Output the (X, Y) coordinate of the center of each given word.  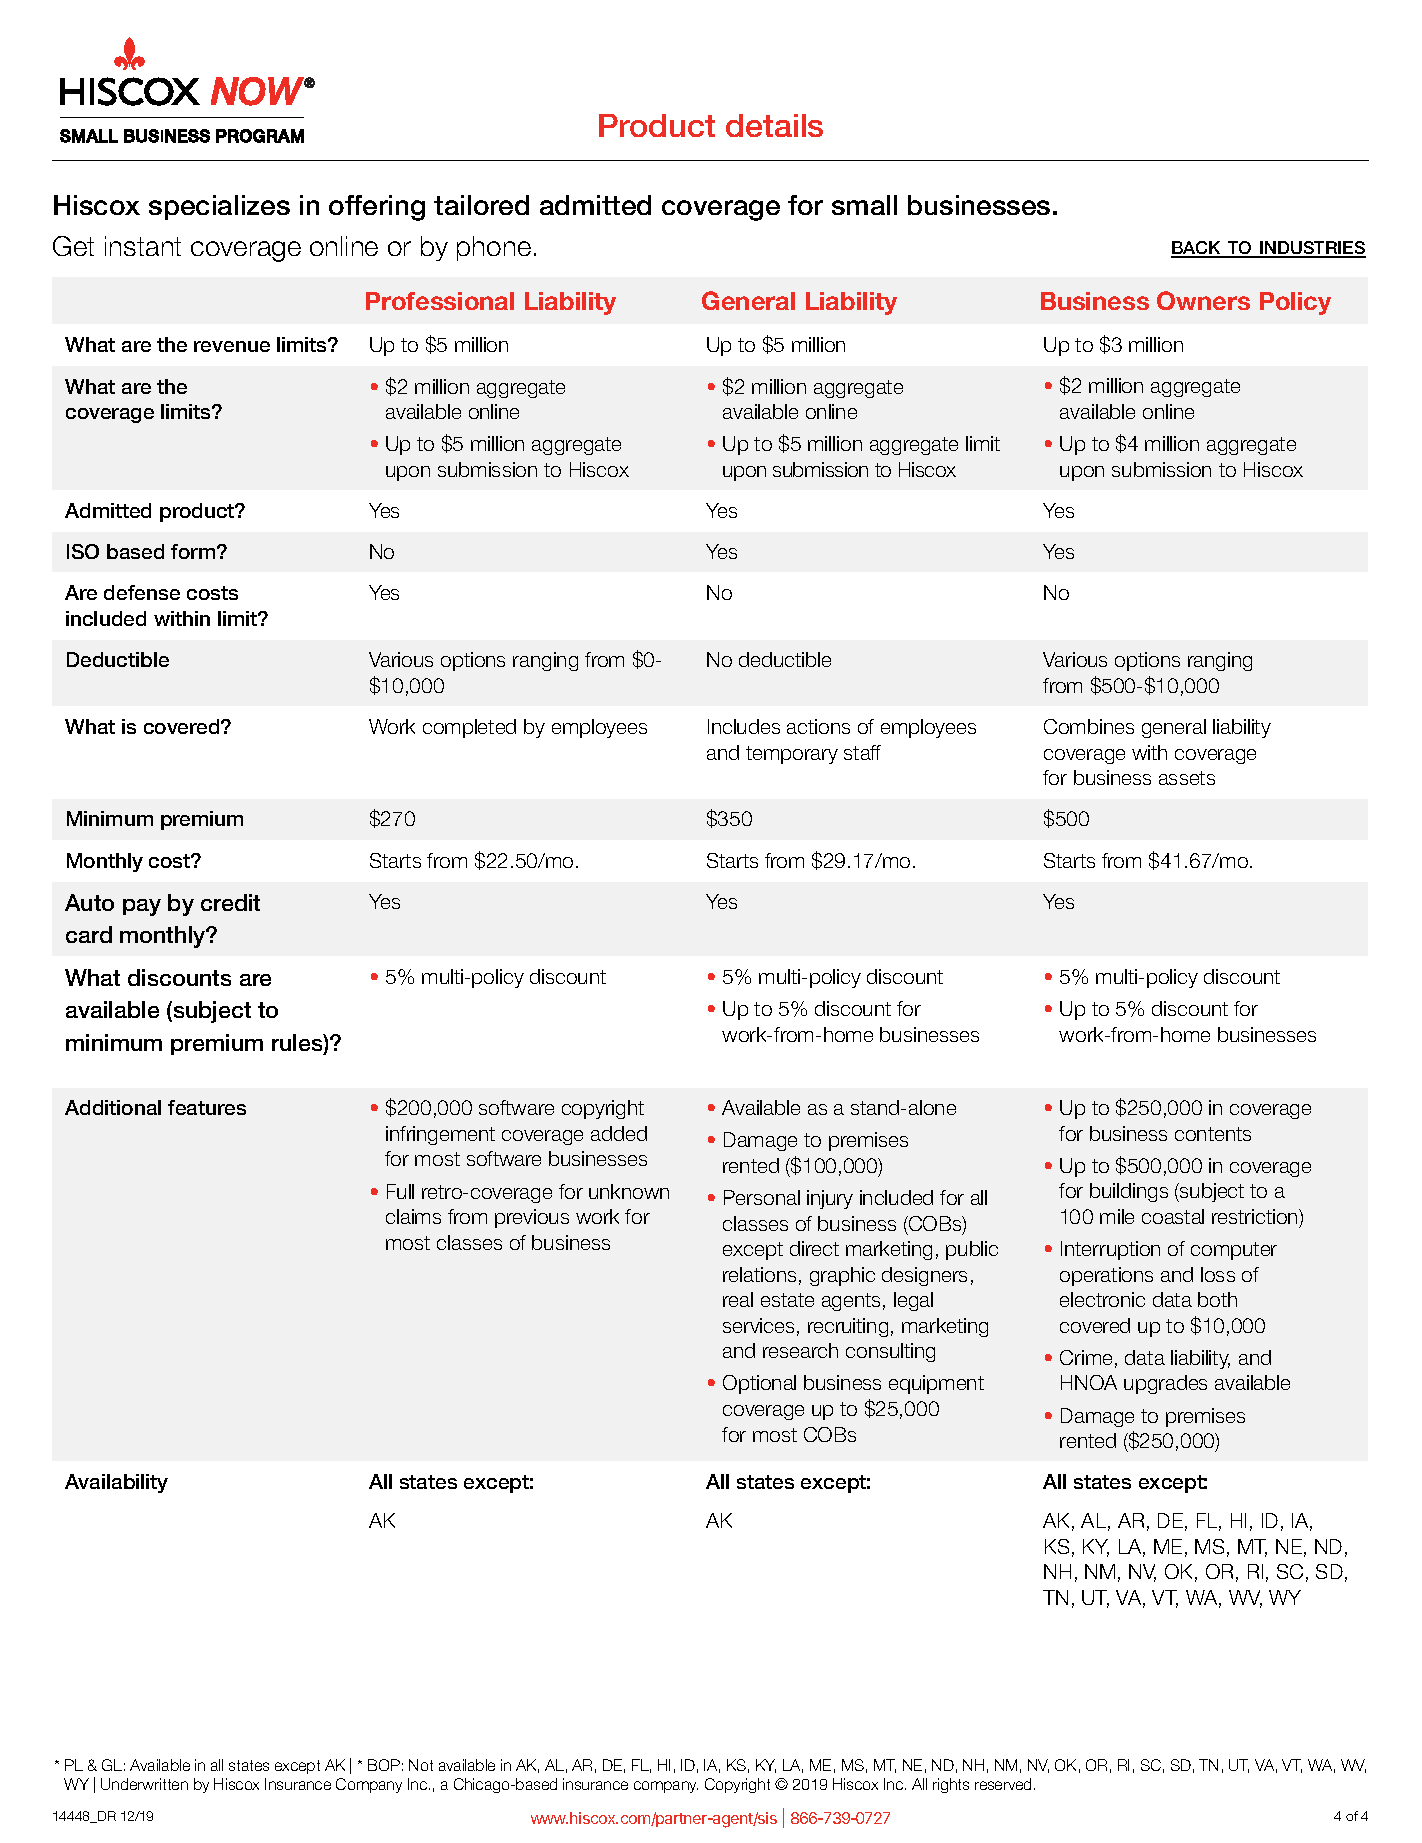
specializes (219, 207)
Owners (1203, 300)
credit (230, 902)
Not (421, 1765)
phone (494, 248)
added (619, 1133)
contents (1213, 1134)
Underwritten (144, 1784)
